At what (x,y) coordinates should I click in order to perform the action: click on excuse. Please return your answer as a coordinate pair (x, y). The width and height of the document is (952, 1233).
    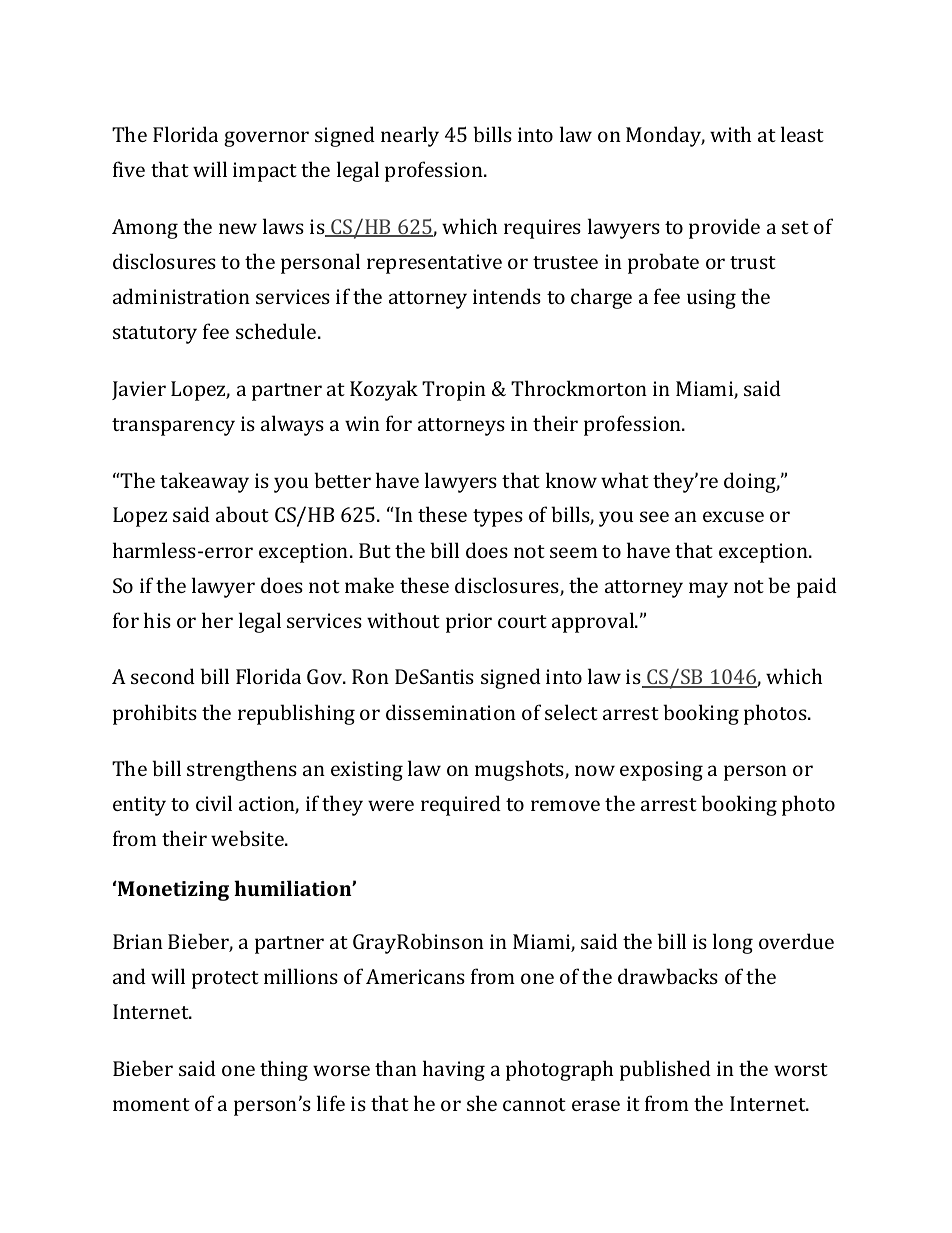
    Looking at the image, I should click on (733, 516).
